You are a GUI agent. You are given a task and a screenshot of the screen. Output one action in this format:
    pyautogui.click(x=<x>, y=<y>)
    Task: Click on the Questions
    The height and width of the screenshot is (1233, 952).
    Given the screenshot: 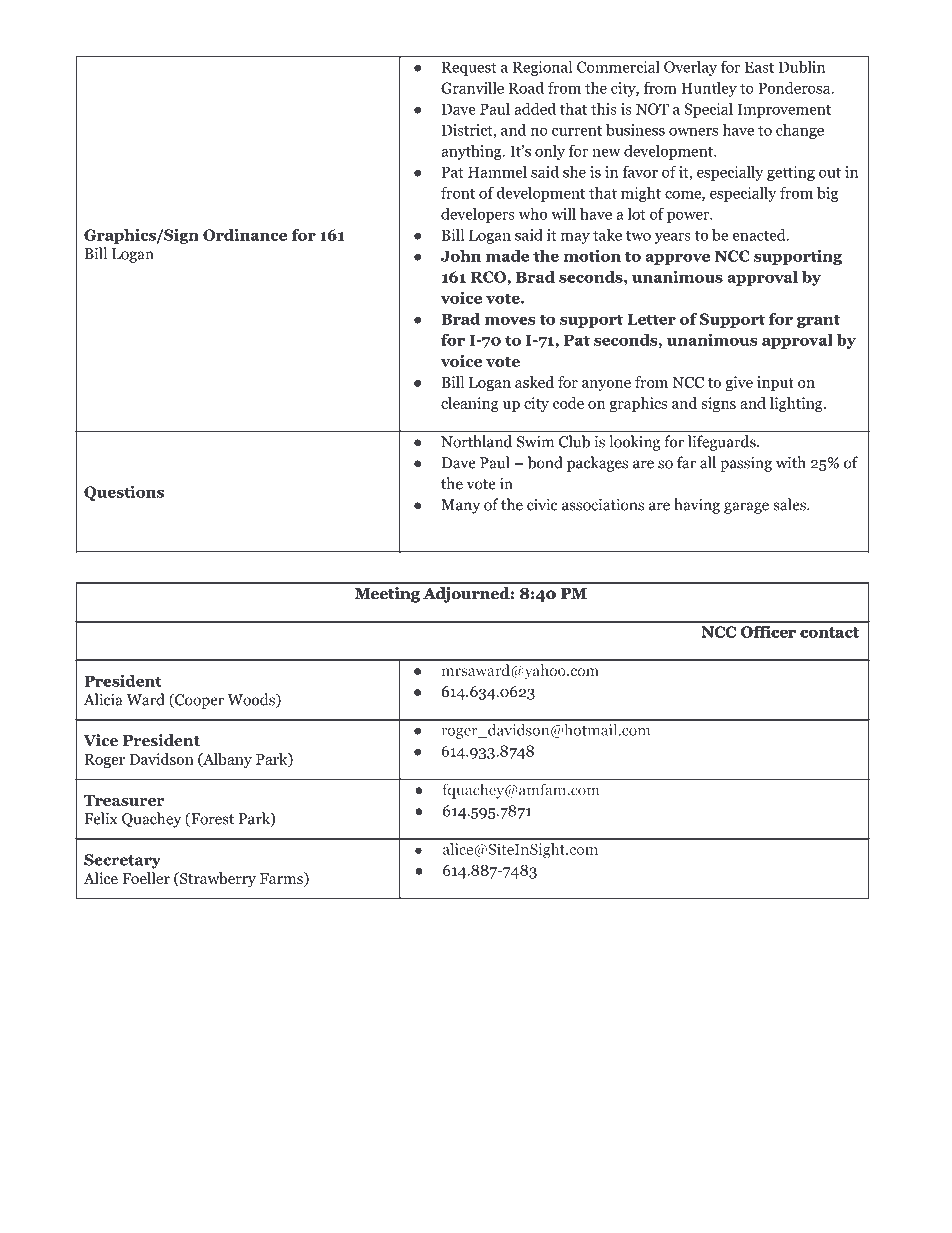 What is the action you would take?
    pyautogui.click(x=124, y=493)
